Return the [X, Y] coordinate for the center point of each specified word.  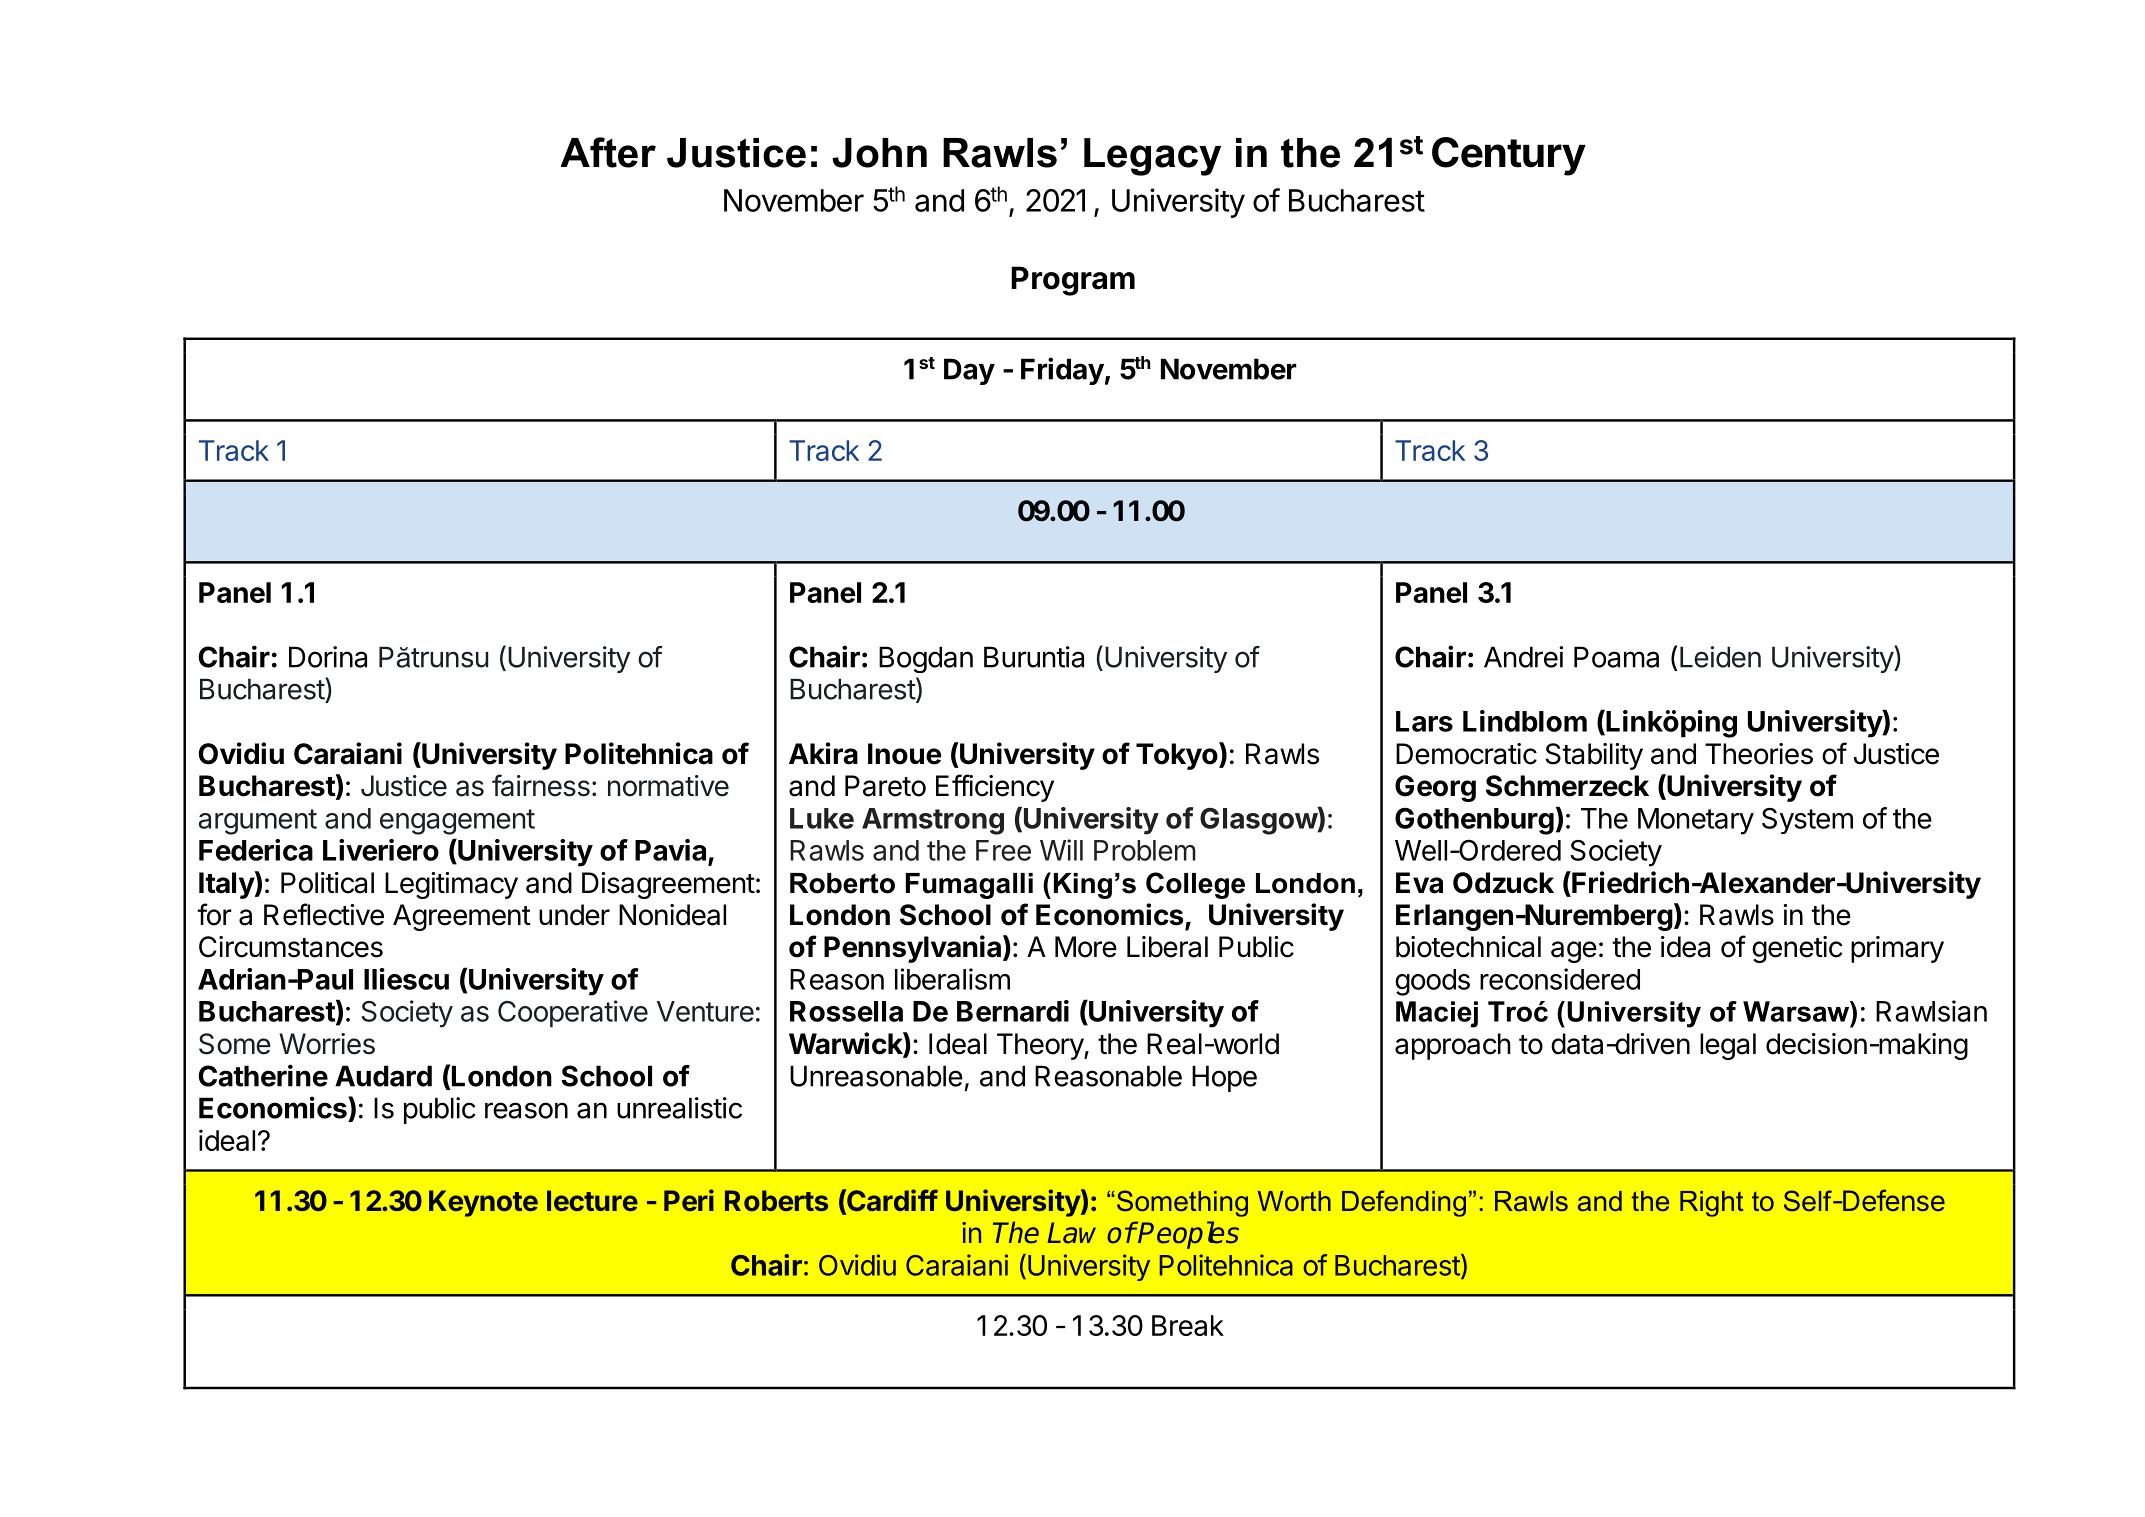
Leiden [1720, 657]
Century [1509, 156]
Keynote [483, 1203]
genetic [1797, 949]
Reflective [324, 914]
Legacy [1152, 157]
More [1086, 947]
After [608, 152]
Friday [1062, 371]
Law [1071, 1233]
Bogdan [926, 659]
